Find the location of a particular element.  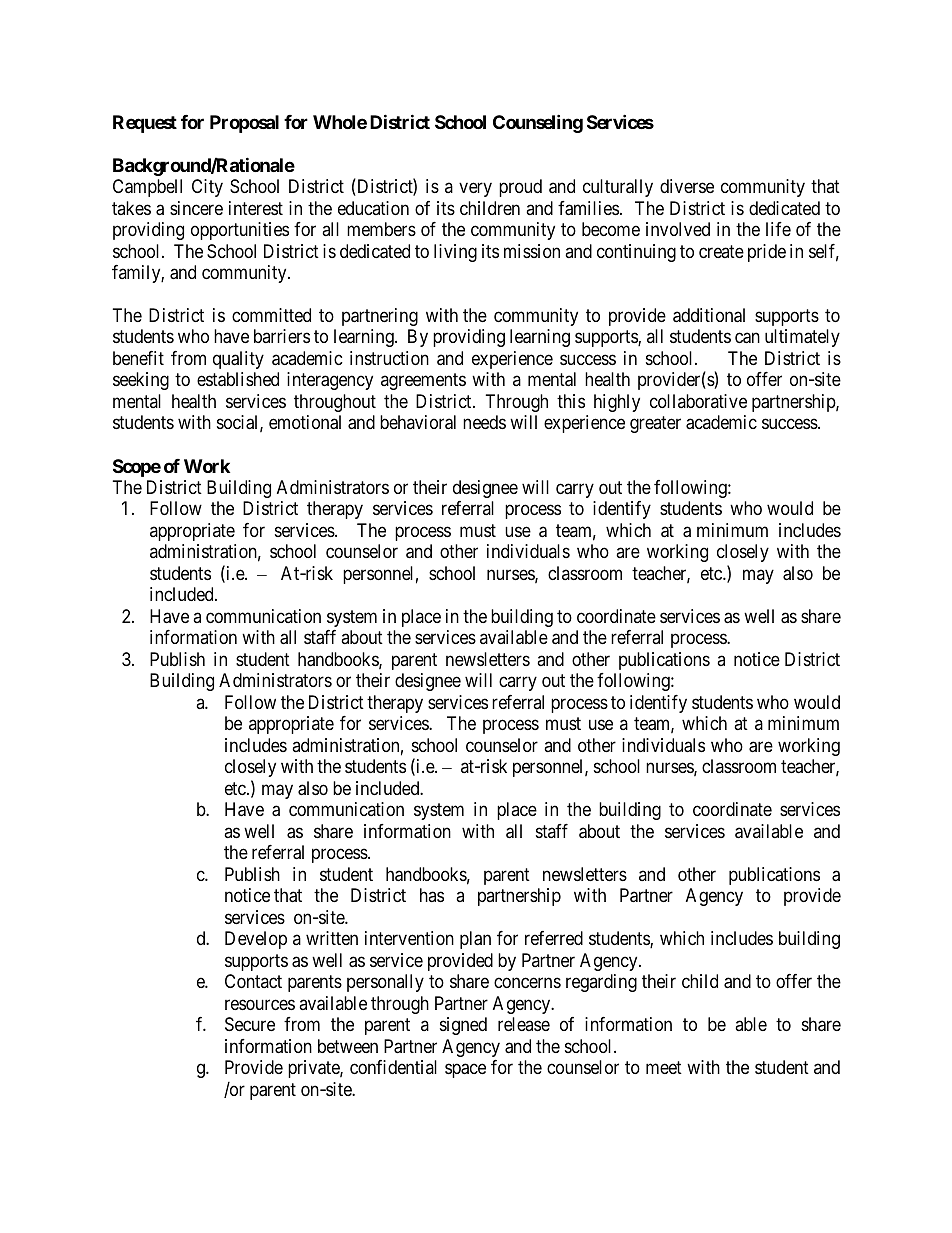

signed is located at coordinates (463, 1026).
